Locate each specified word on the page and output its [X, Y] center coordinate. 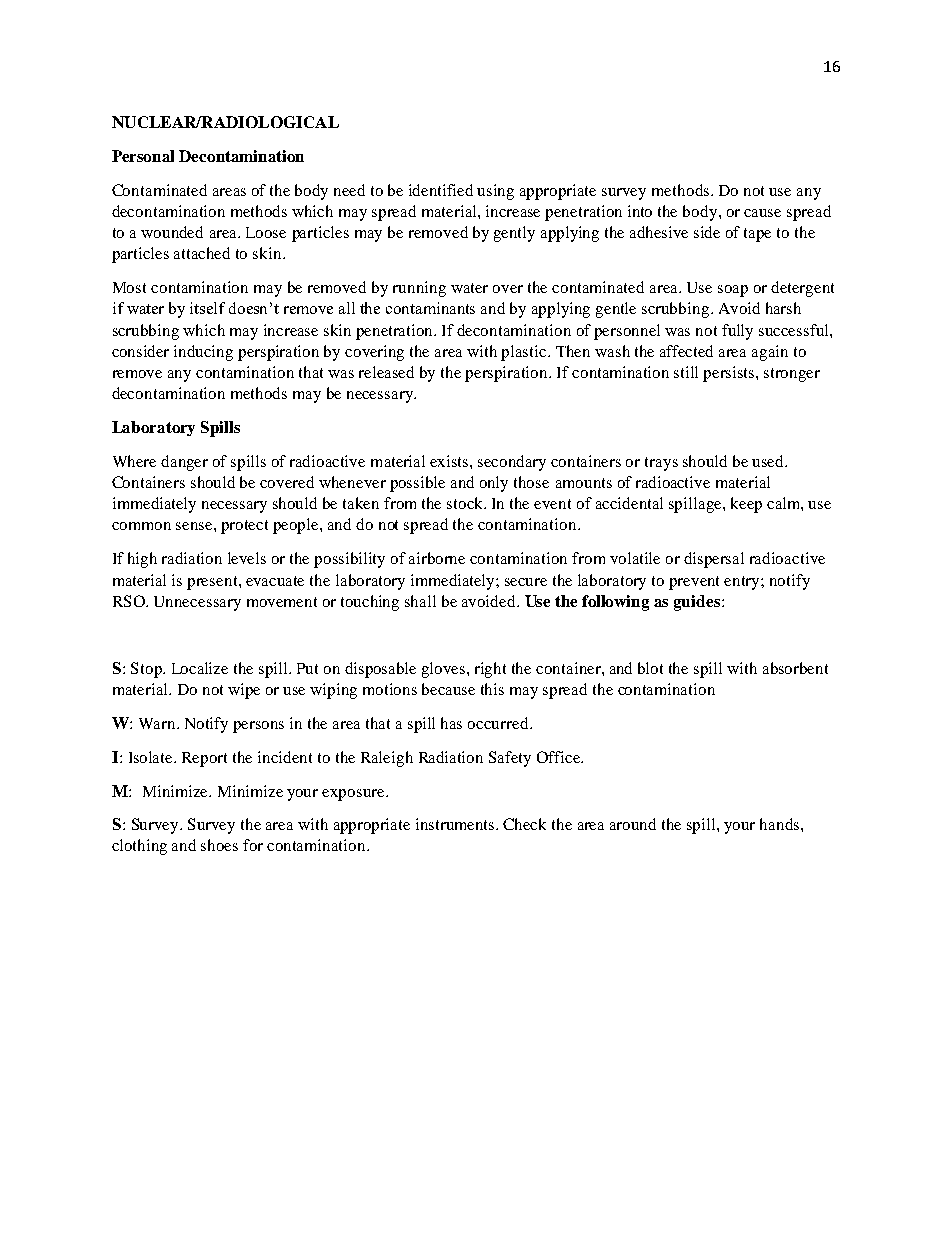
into [640, 211]
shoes [219, 845]
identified [441, 190]
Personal [143, 156]
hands [781, 824]
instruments [456, 824]
